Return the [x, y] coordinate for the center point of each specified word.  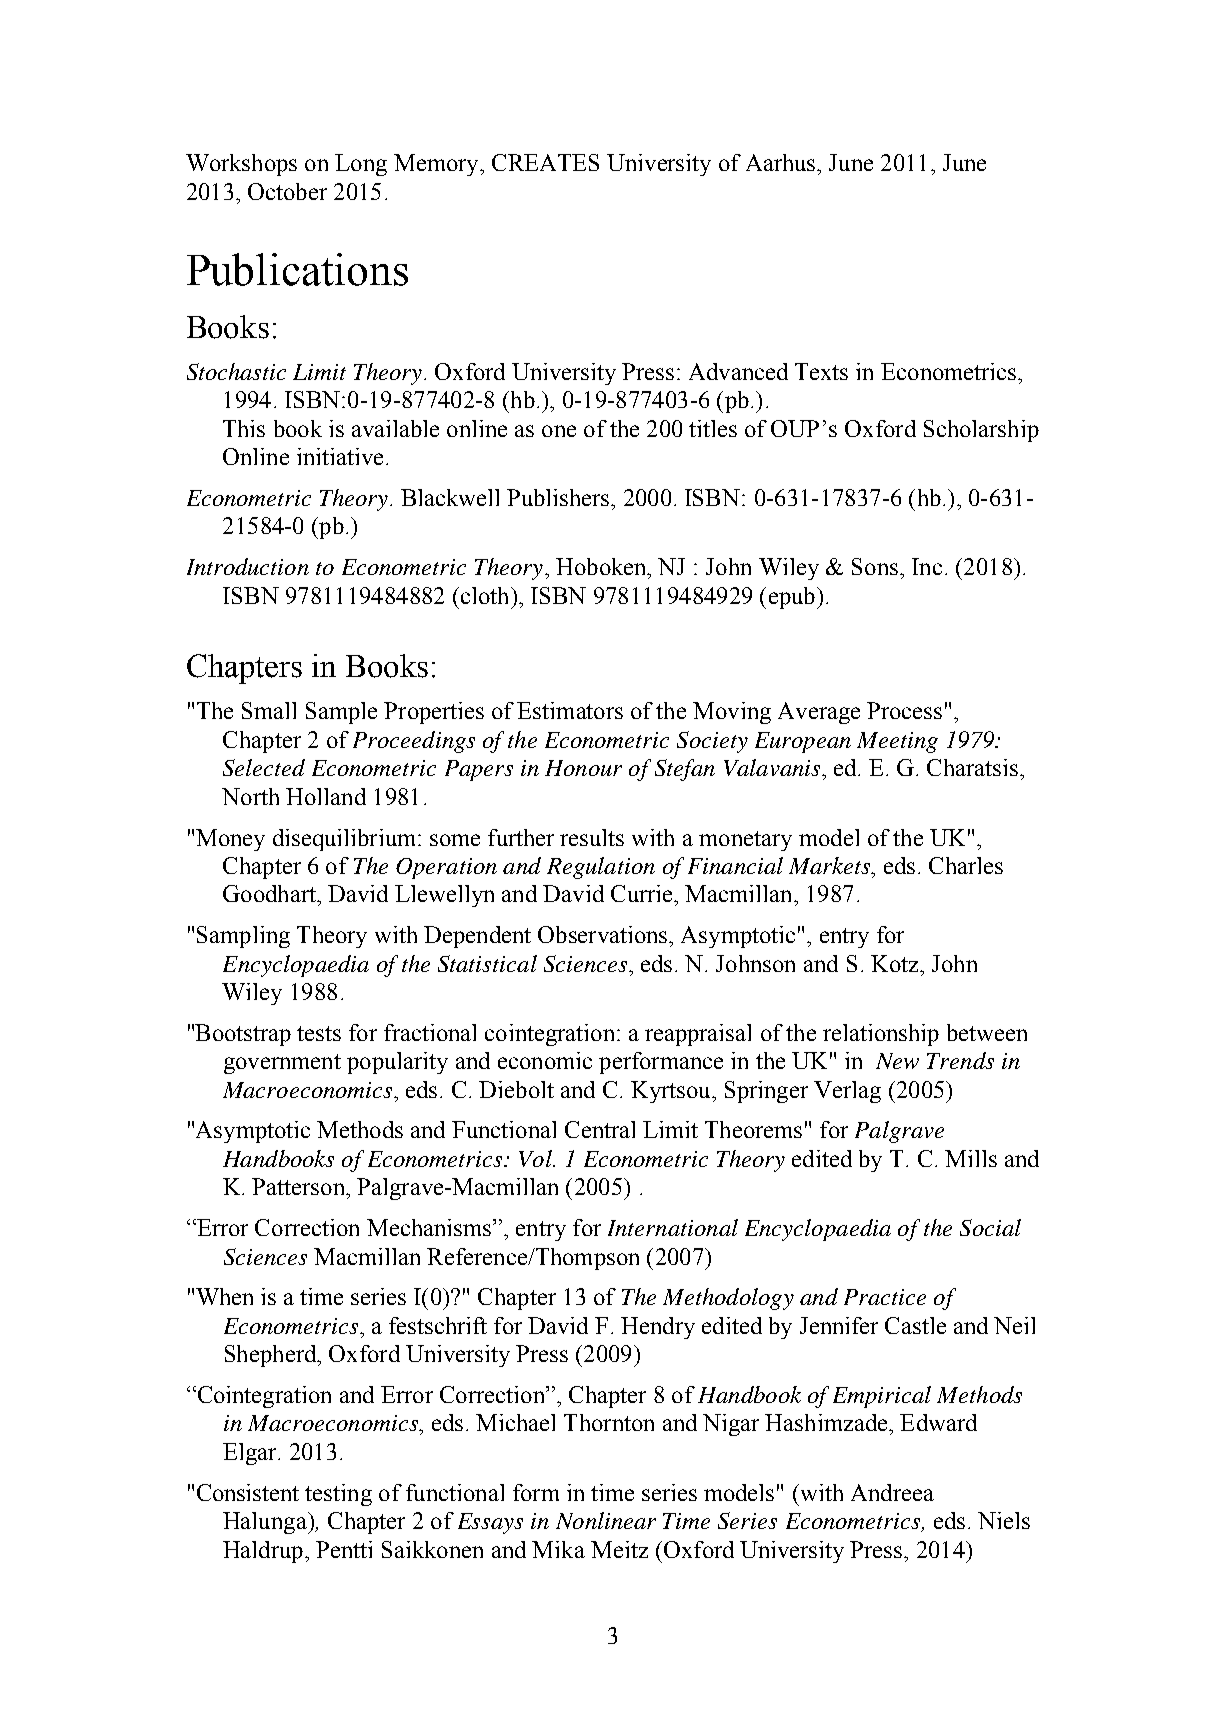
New [897, 1061]
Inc [927, 566]
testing [338, 1495]
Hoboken [602, 566]
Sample [341, 713]
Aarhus [782, 162]
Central [600, 1129]
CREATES [545, 162]
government [282, 1064]
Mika [558, 1549]
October [287, 191]
